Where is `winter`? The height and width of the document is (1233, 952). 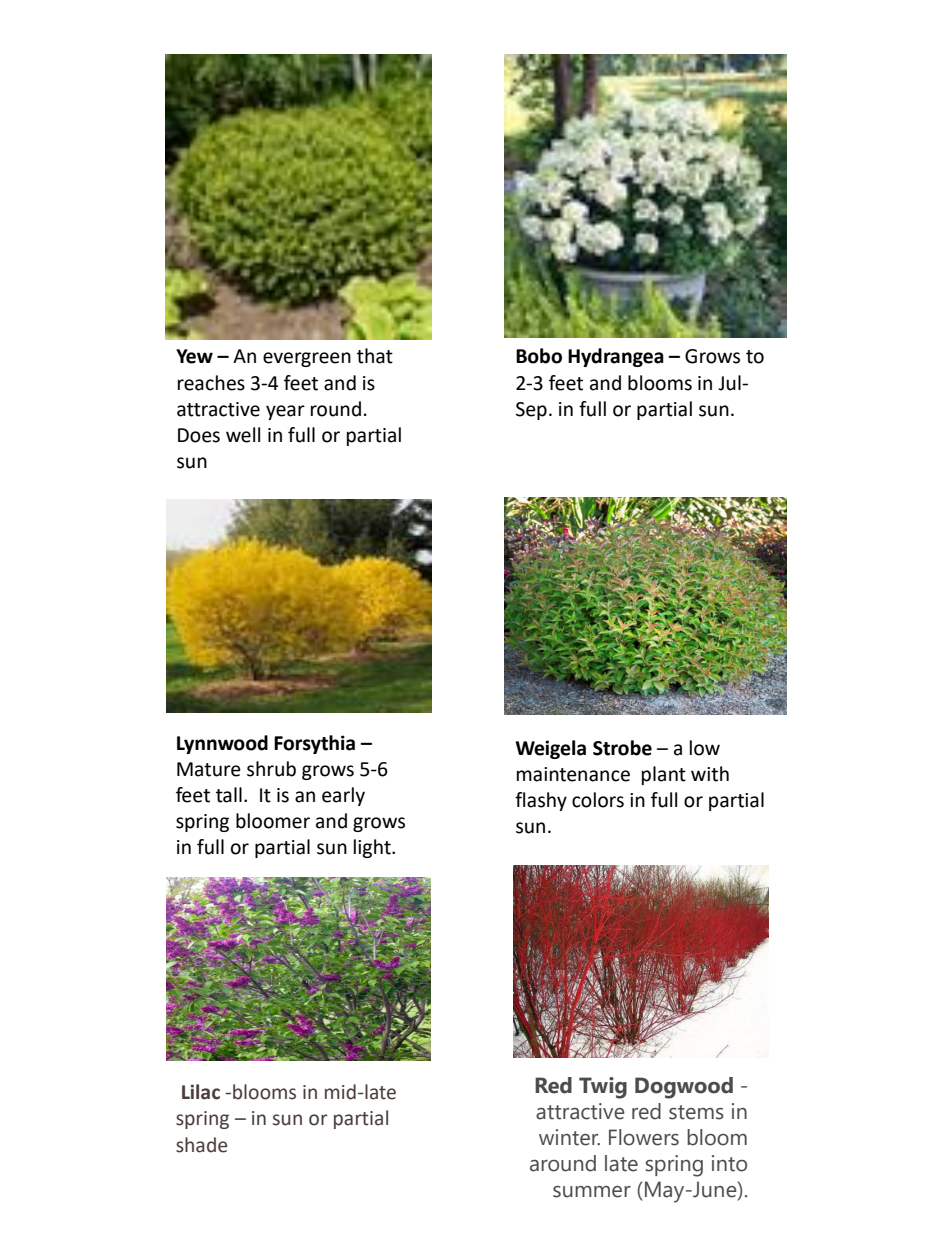 winter is located at coordinates (569, 1137).
